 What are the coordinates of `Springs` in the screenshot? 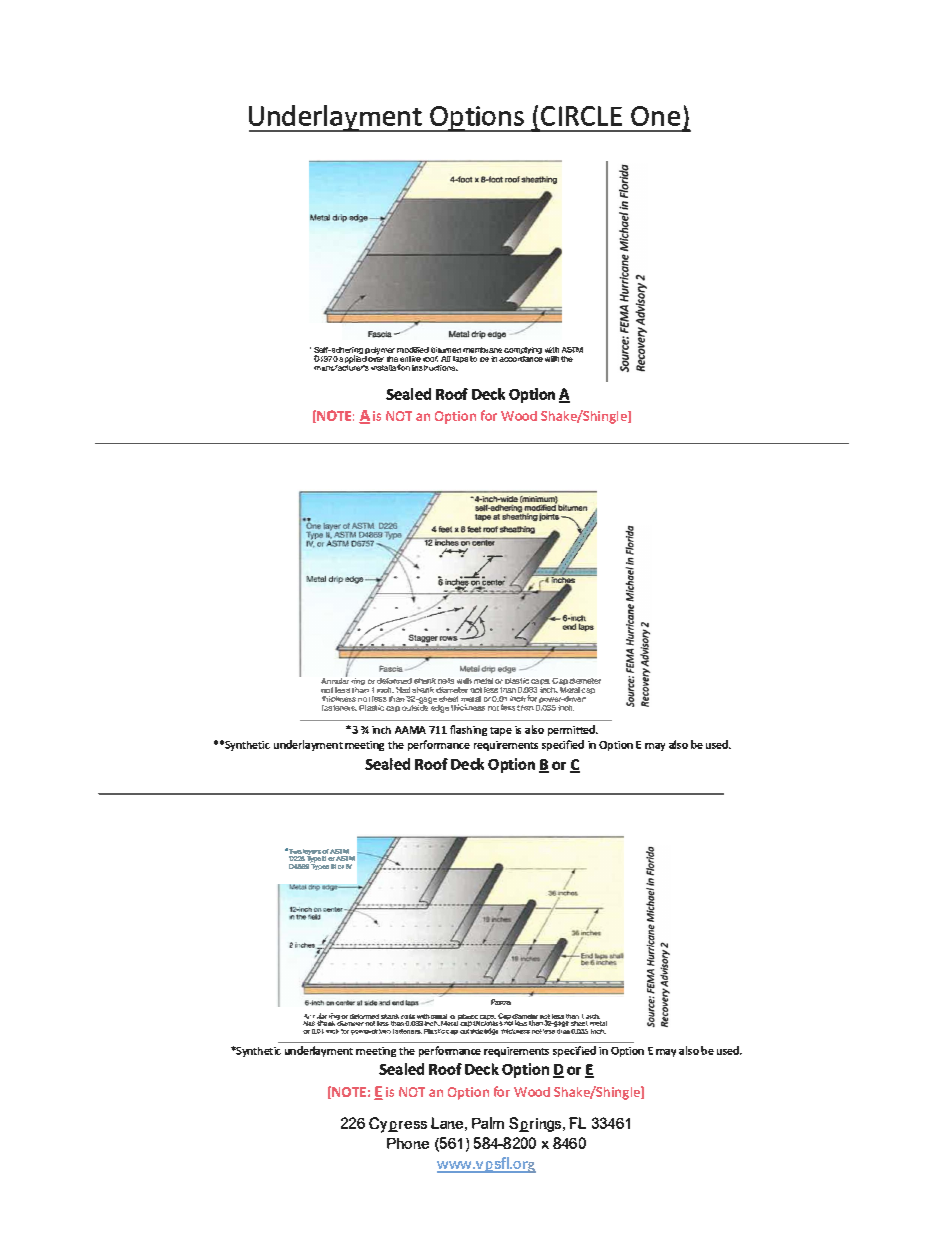 It's located at (536, 1124).
